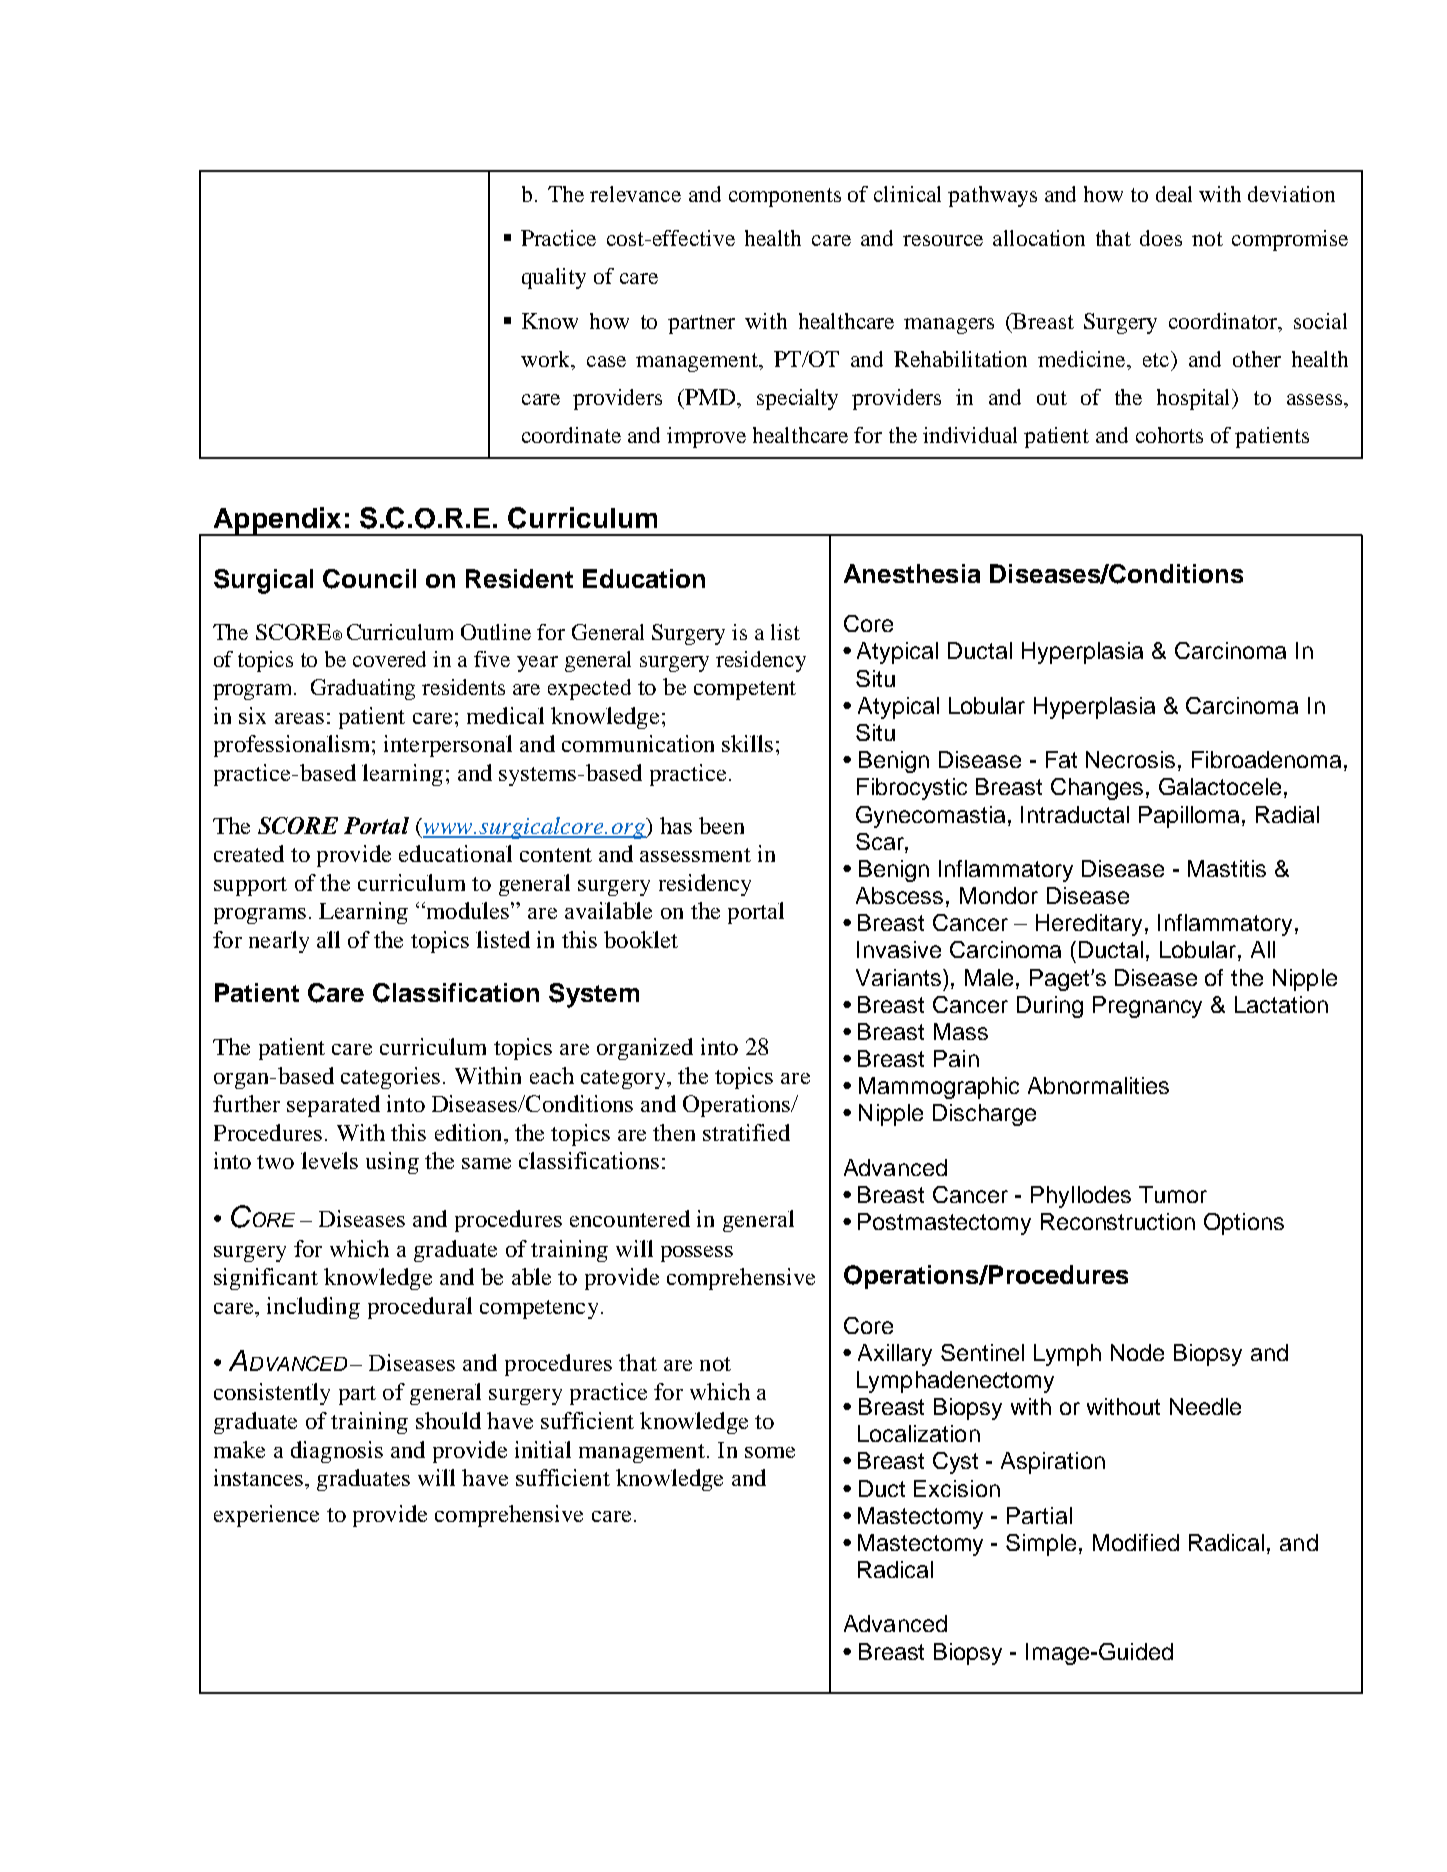 The image size is (1447, 1872). Describe the element at coordinates (770, 1452) in the document. I see `some` at that location.
